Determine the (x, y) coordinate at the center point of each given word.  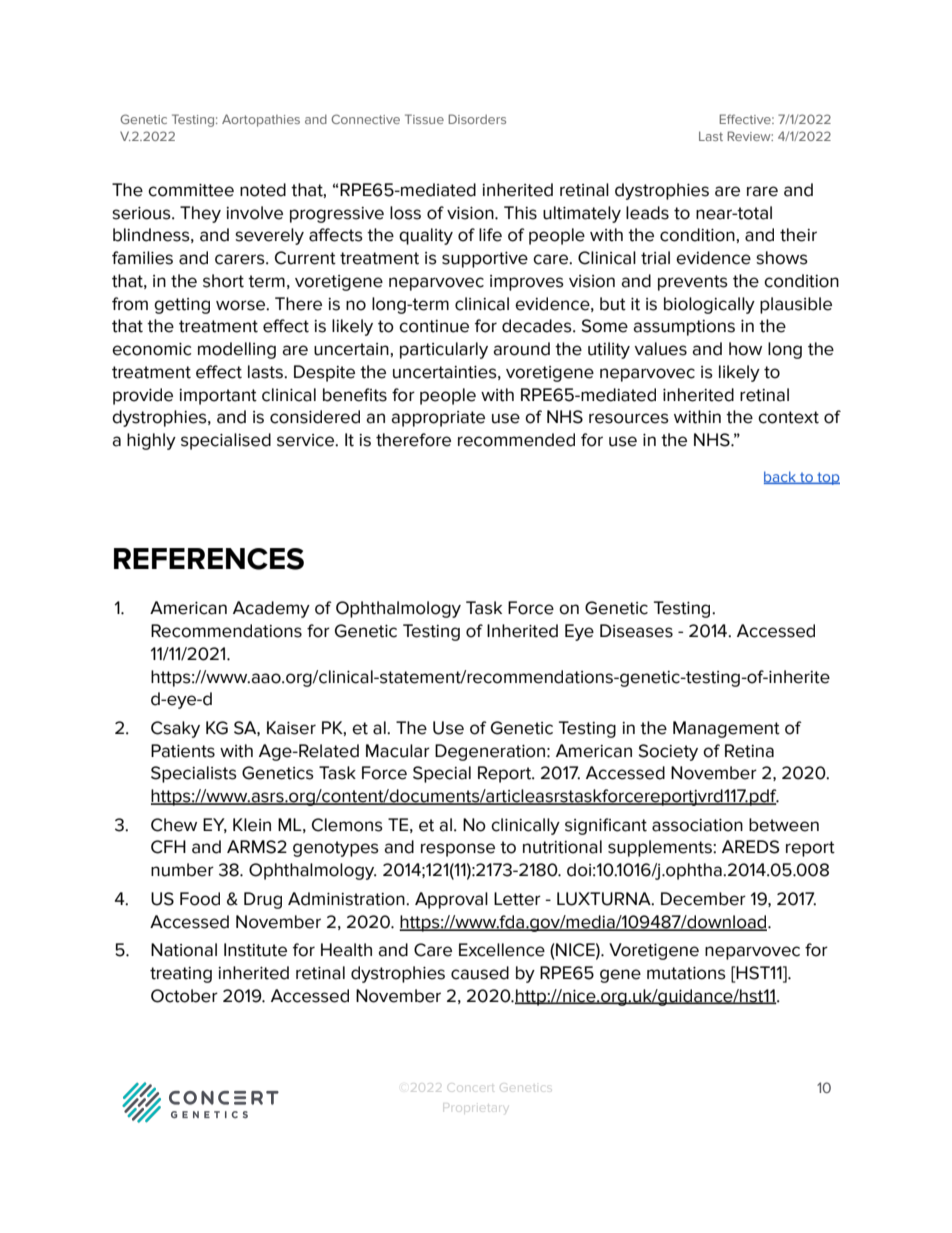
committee (191, 190)
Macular (398, 751)
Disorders (477, 119)
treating (181, 975)
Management (726, 729)
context (788, 417)
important (218, 397)
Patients (183, 751)
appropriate (438, 419)
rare (762, 191)
